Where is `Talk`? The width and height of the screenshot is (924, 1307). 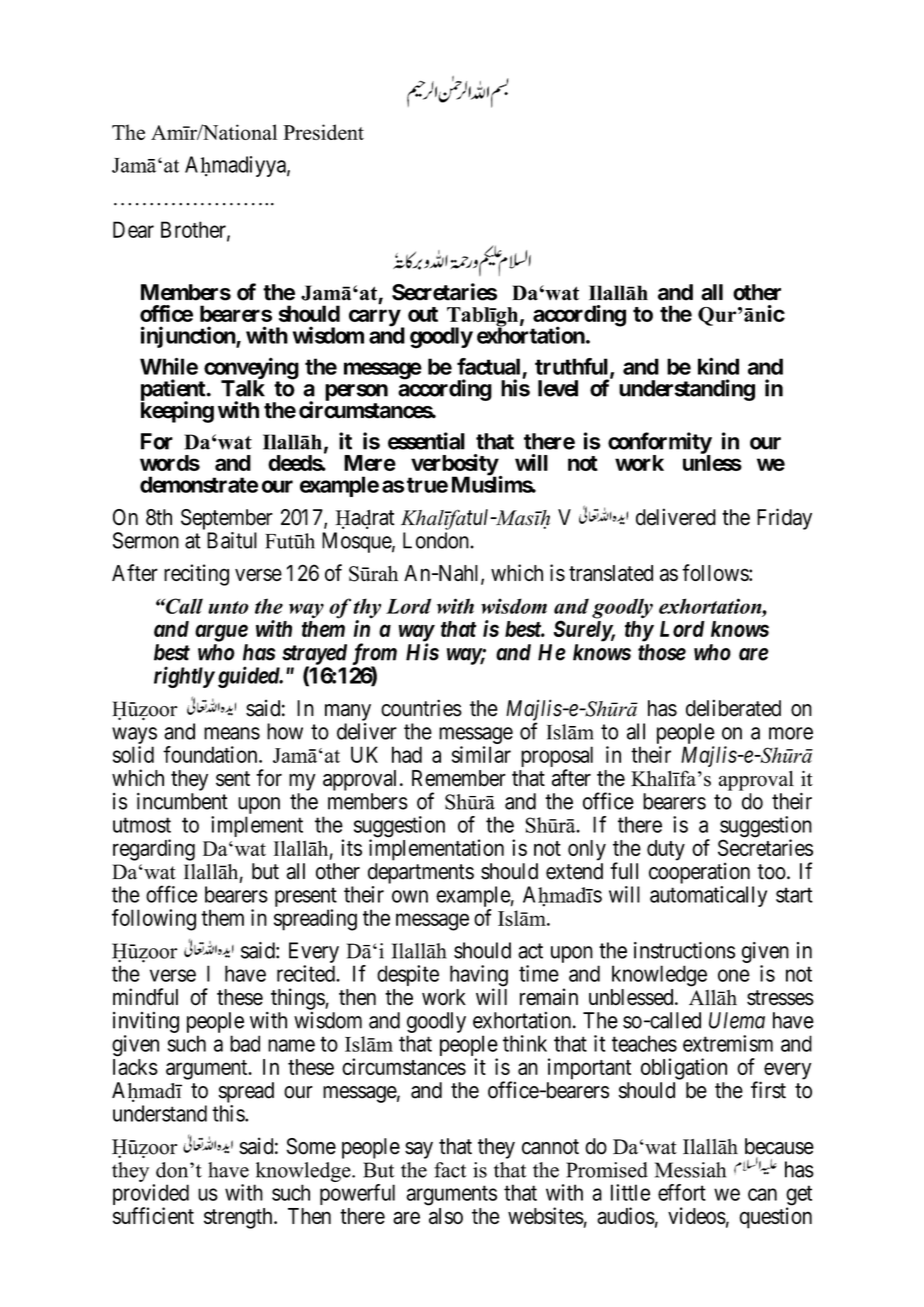
Talk is located at coordinates (243, 388).
